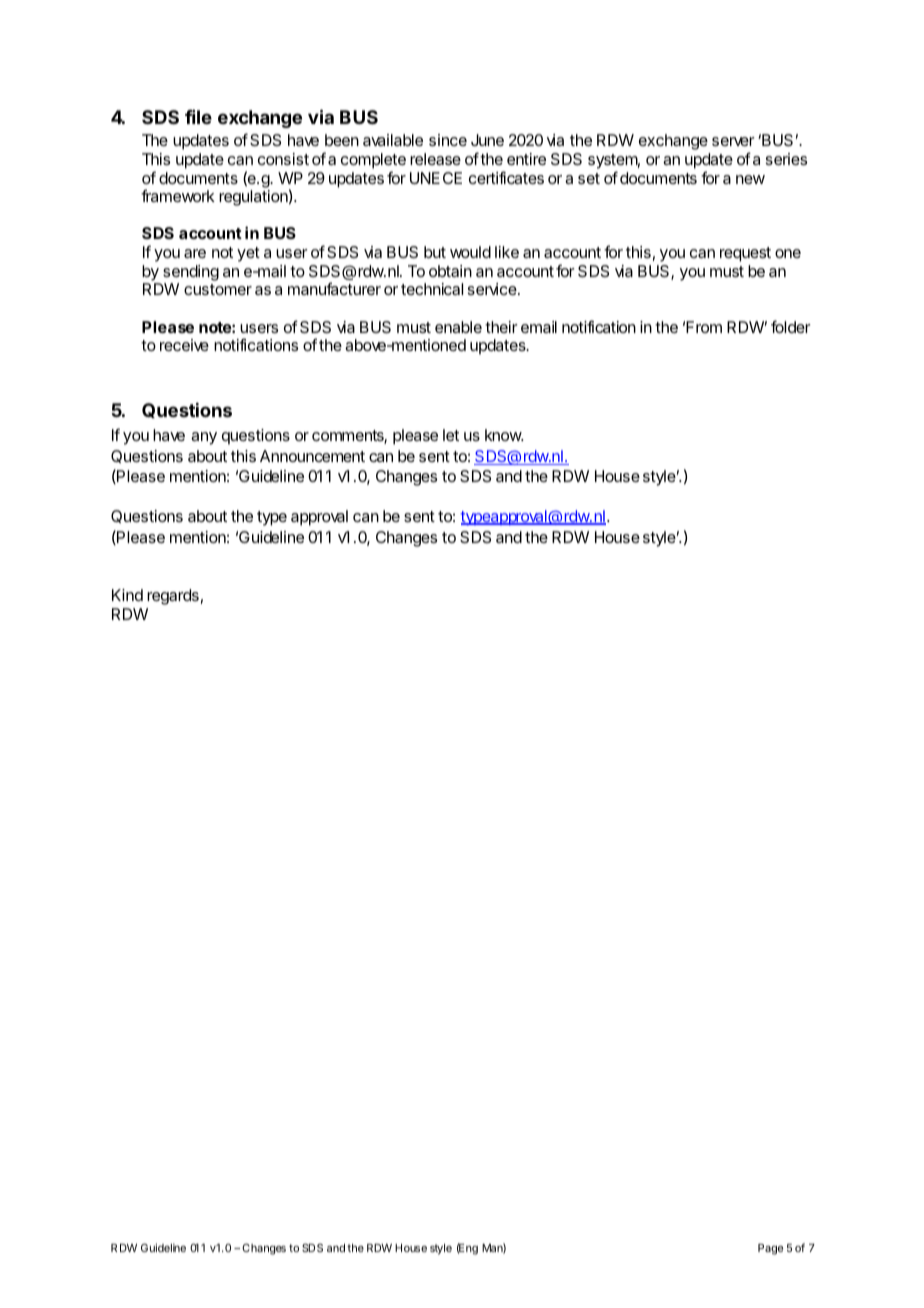  I want to click on file, so click(198, 117).
